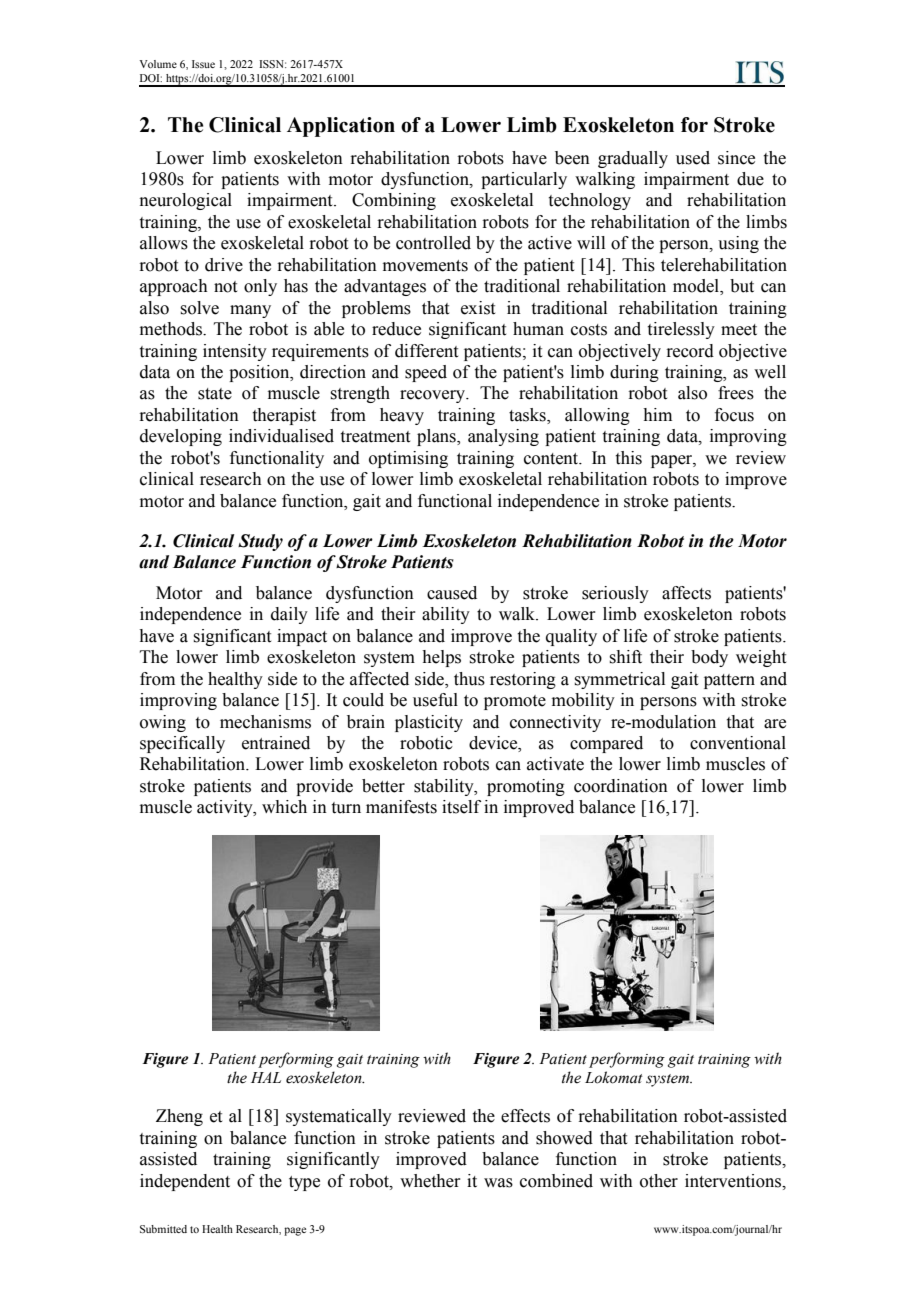 Image resolution: width=924 pixels, height=1308 pixels. What do you see at coordinates (226, 808) in the document?
I see `activity` at bounding box center [226, 808].
